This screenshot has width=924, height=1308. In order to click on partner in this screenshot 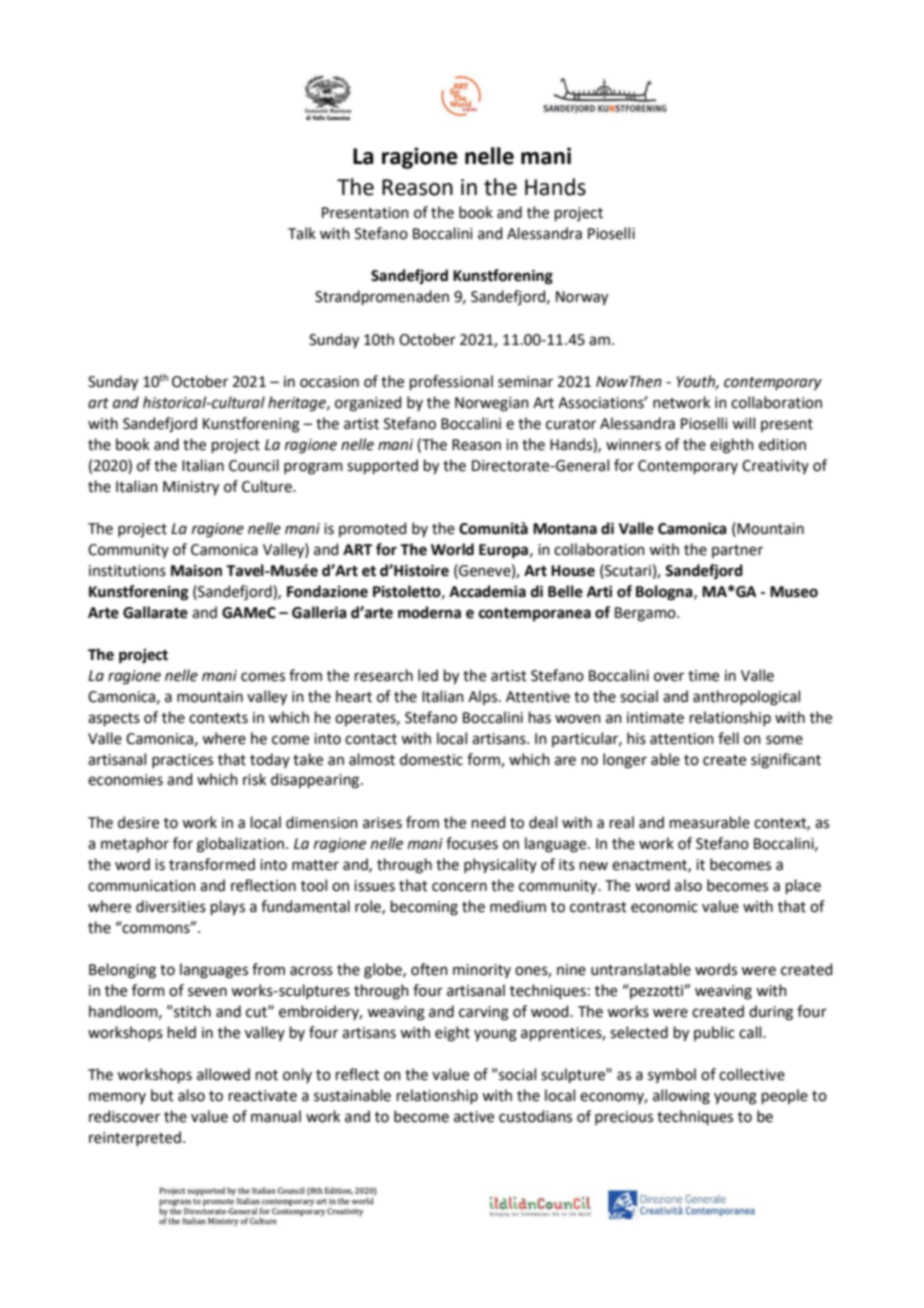, I will do `click(737, 551)`.
